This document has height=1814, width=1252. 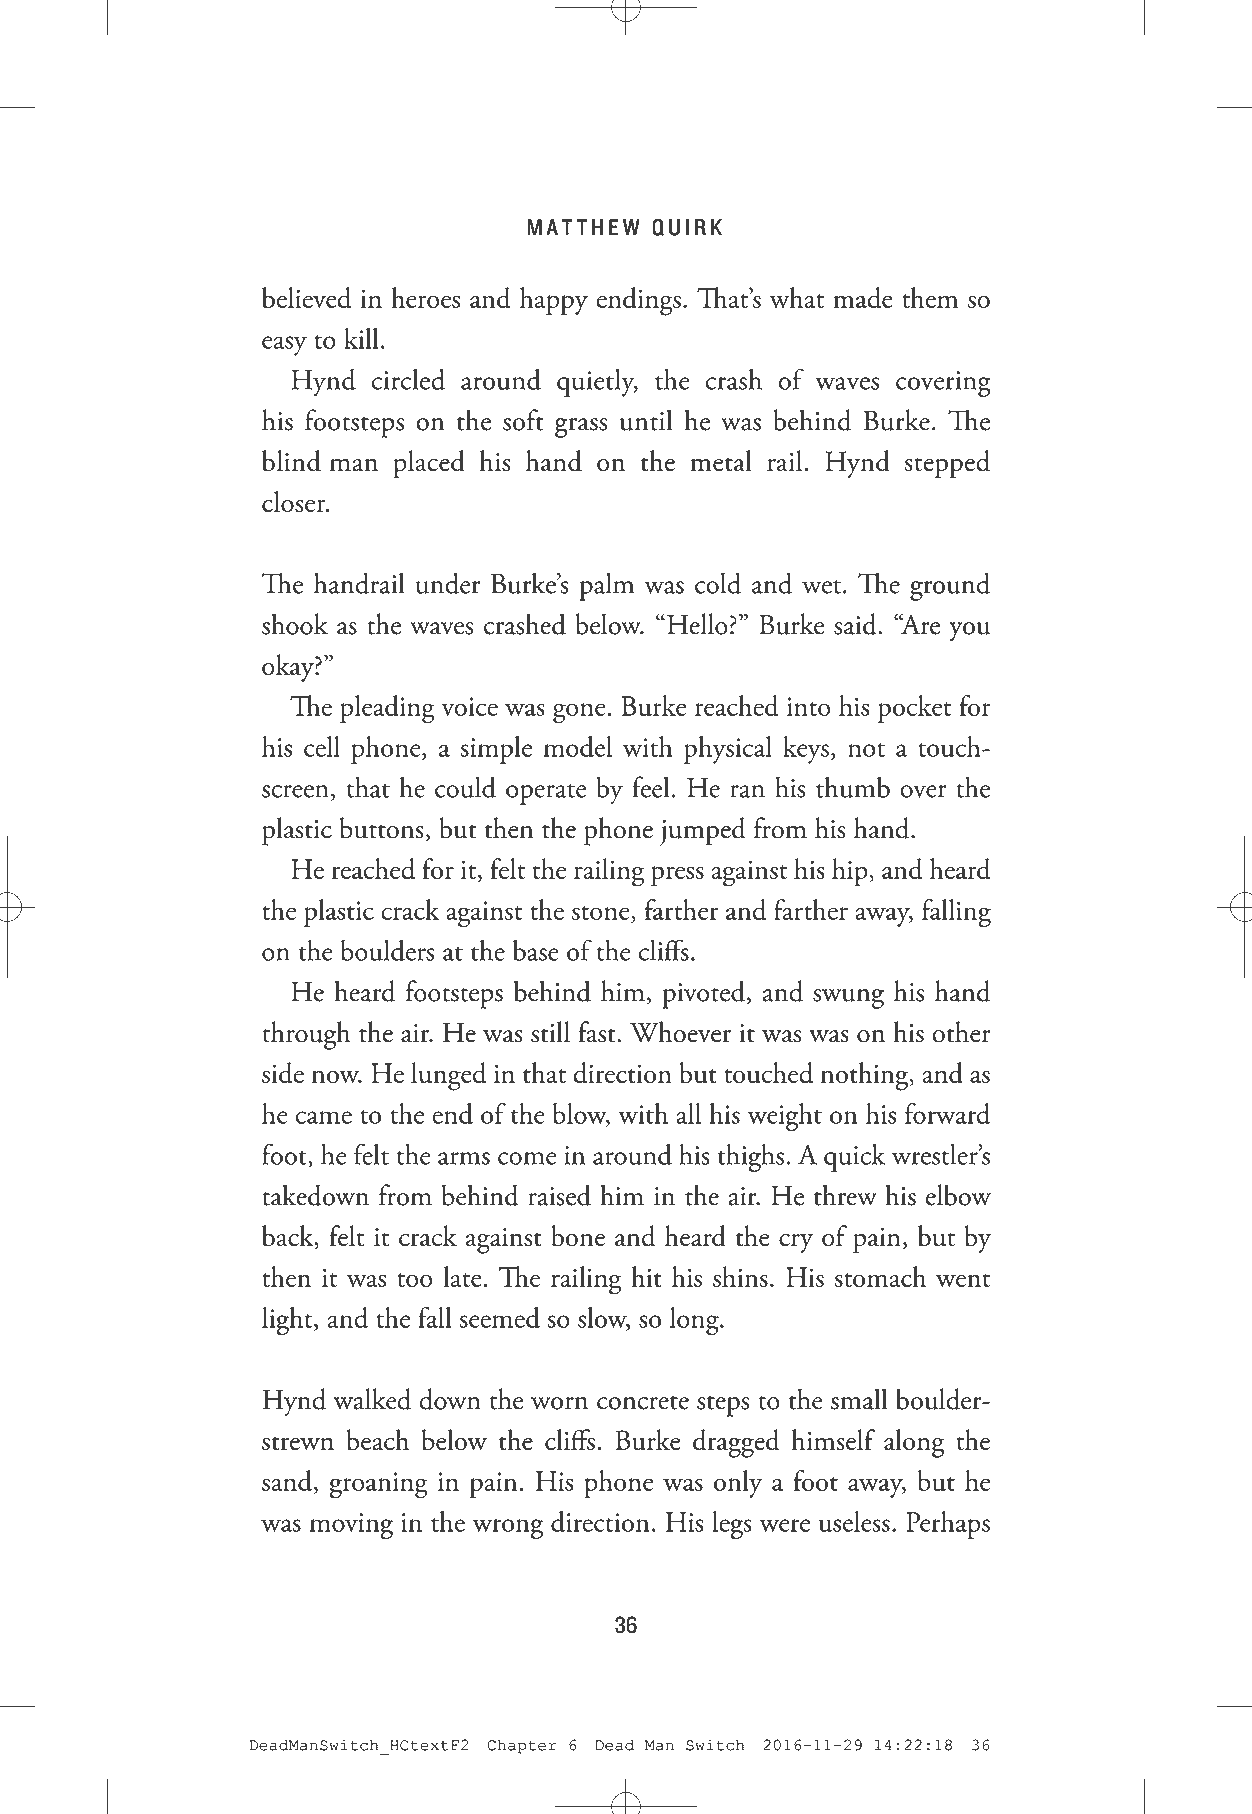 What do you see at coordinates (854, 1521) in the document?
I see `useless` at bounding box center [854, 1521].
